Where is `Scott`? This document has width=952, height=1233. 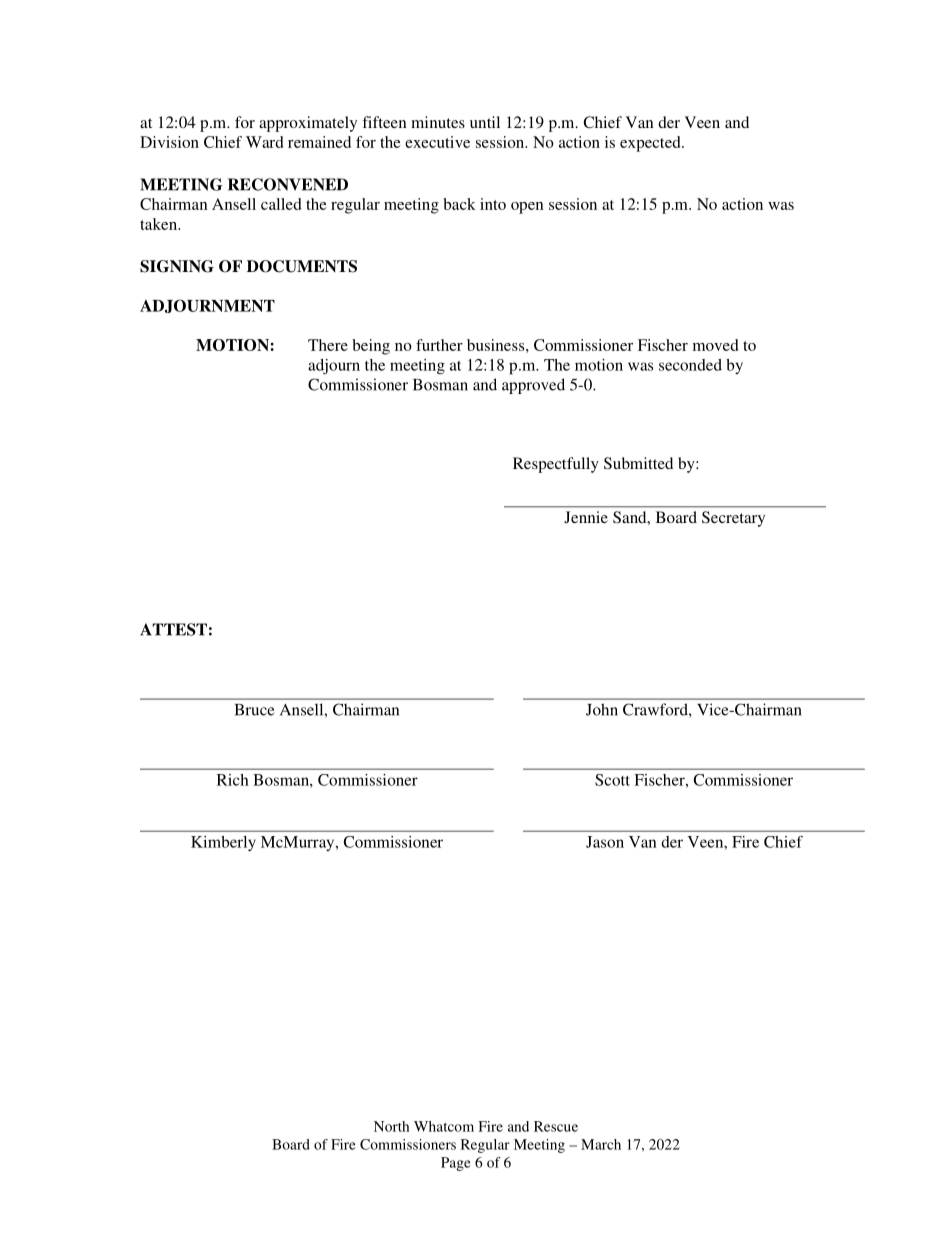
Scott is located at coordinates (612, 780).
